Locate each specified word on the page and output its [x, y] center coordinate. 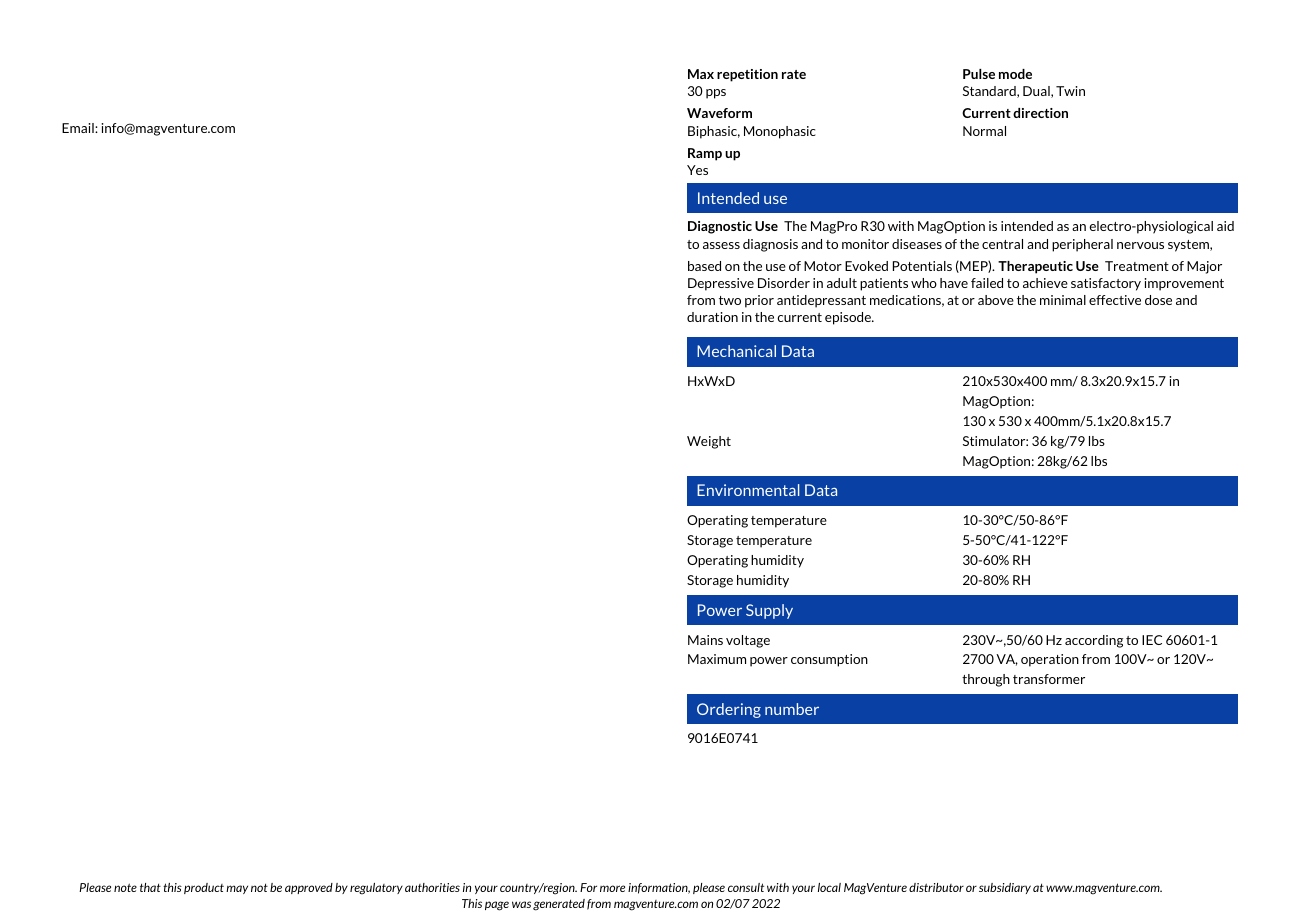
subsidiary [1005, 888]
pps [716, 94]
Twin [1070, 91]
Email [79, 128]
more [612, 888]
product [204, 888]
